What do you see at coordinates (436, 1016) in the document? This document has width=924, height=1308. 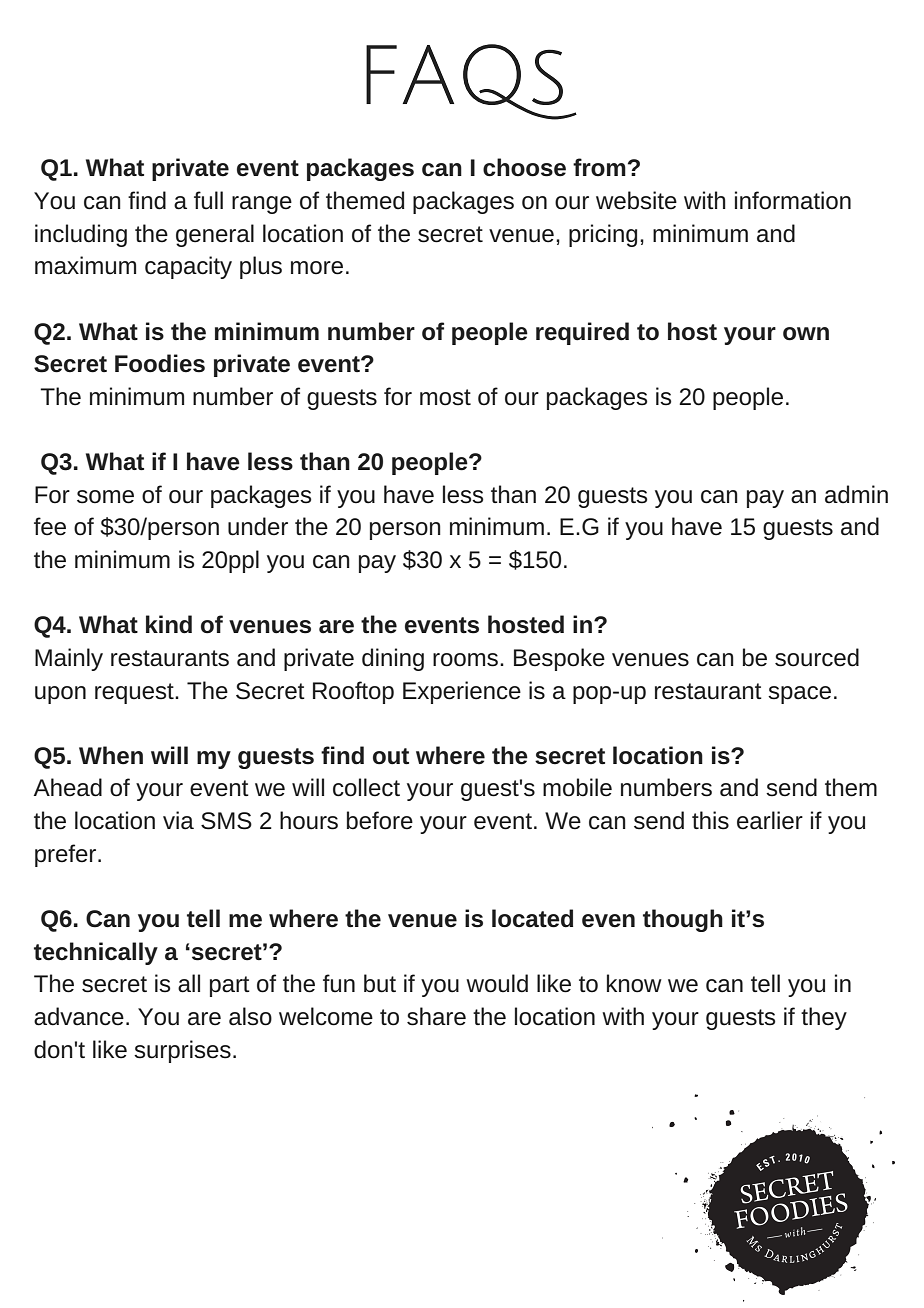 I see `share` at bounding box center [436, 1016].
